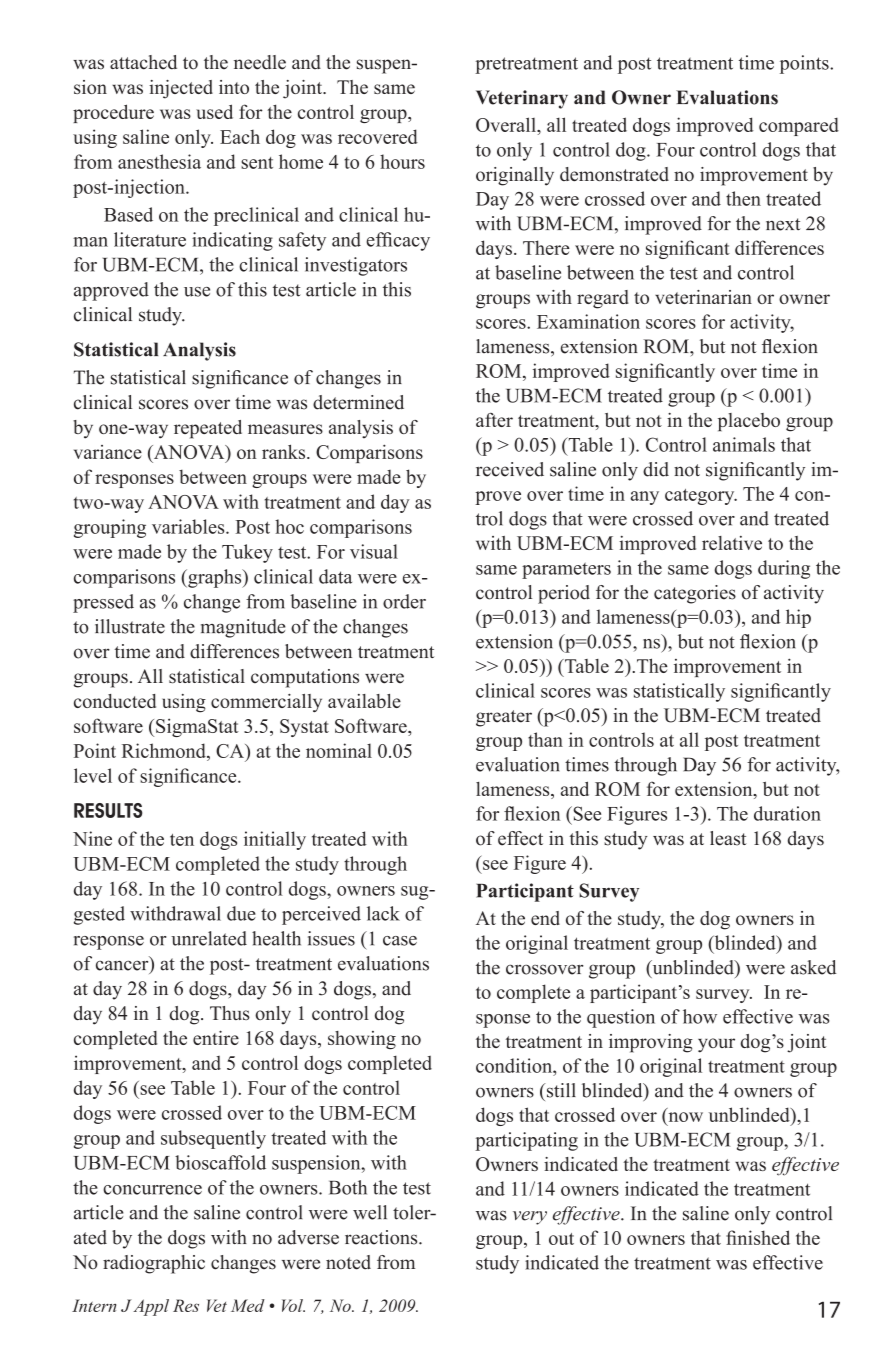  I want to click on finished, so click(758, 1237).
